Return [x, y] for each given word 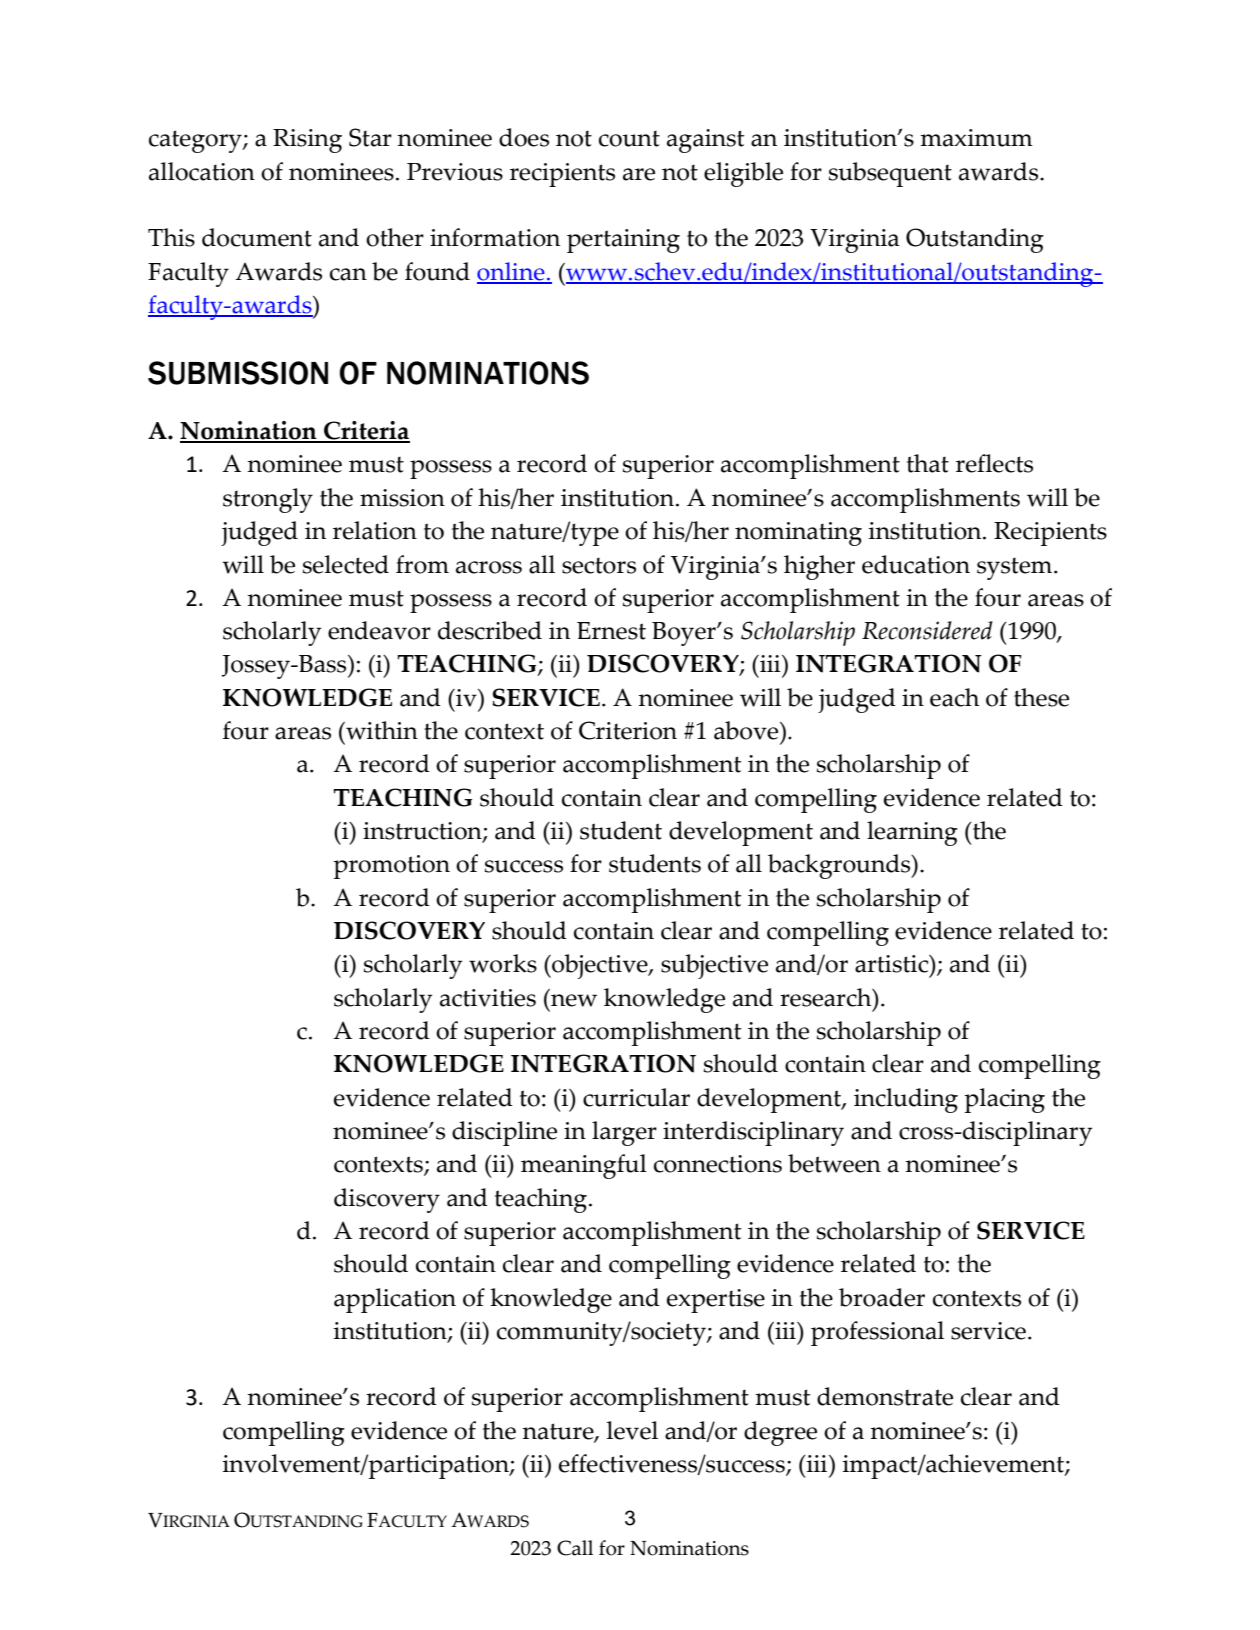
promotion [391, 867]
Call [575, 1548]
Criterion [628, 730]
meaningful [584, 1166]
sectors [599, 565]
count [629, 138]
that [928, 463]
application [395, 1300]
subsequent [890, 174]
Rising [307, 141]
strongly [268, 500]
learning [912, 833]
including [906, 1100]
